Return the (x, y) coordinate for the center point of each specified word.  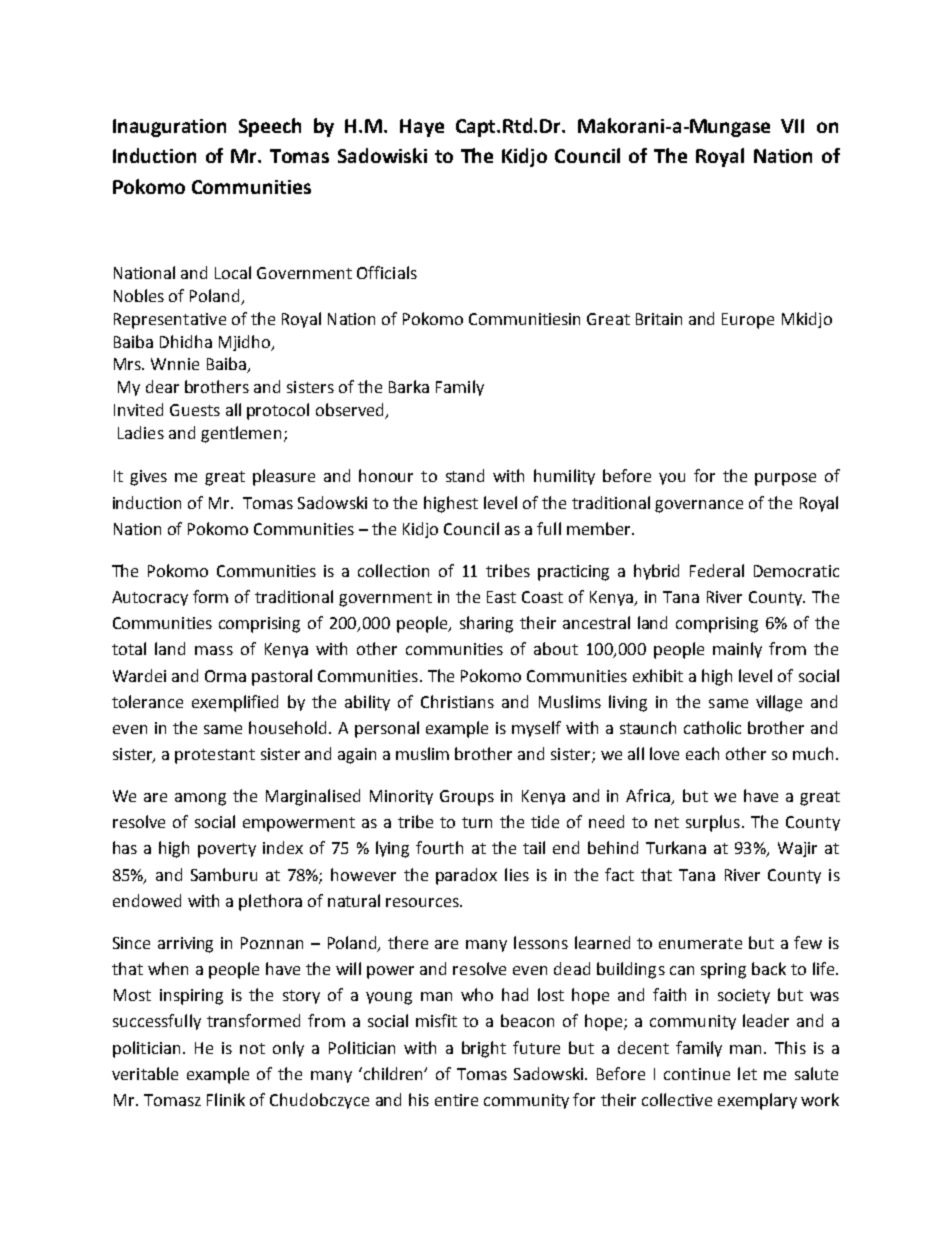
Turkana (676, 847)
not (252, 1048)
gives (148, 478)
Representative (170, 321)
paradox (466, 876)
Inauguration (169, 128)
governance (699, 506)
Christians (457, 701)
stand (465, 475)
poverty (227, 850)
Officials (387, 272)
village (779, 703)
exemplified (235, 703)
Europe (748, 321)
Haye (422, 128)
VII (792, 126)
